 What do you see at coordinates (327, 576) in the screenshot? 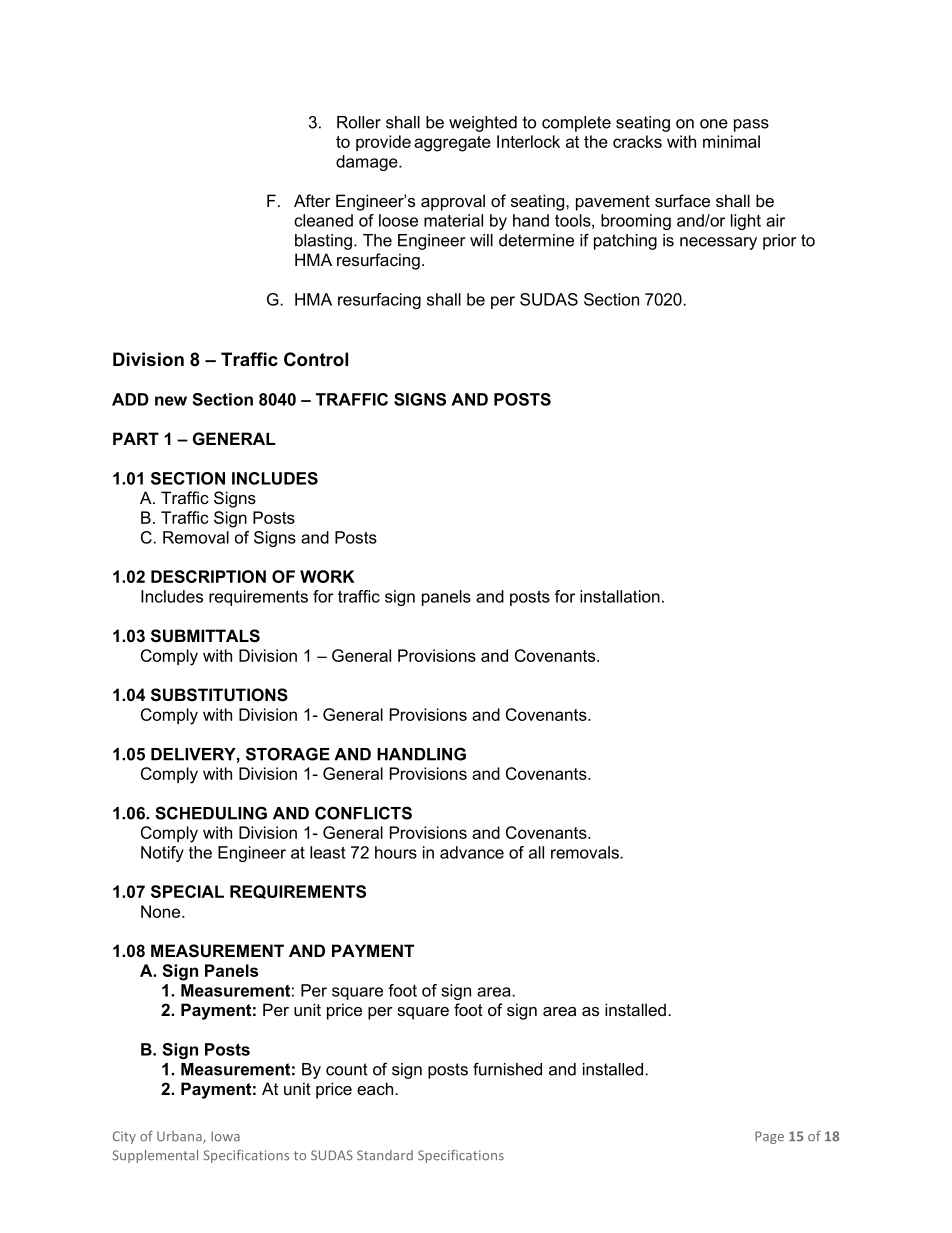
I see `WORK` at bounding box center [327, 576].
